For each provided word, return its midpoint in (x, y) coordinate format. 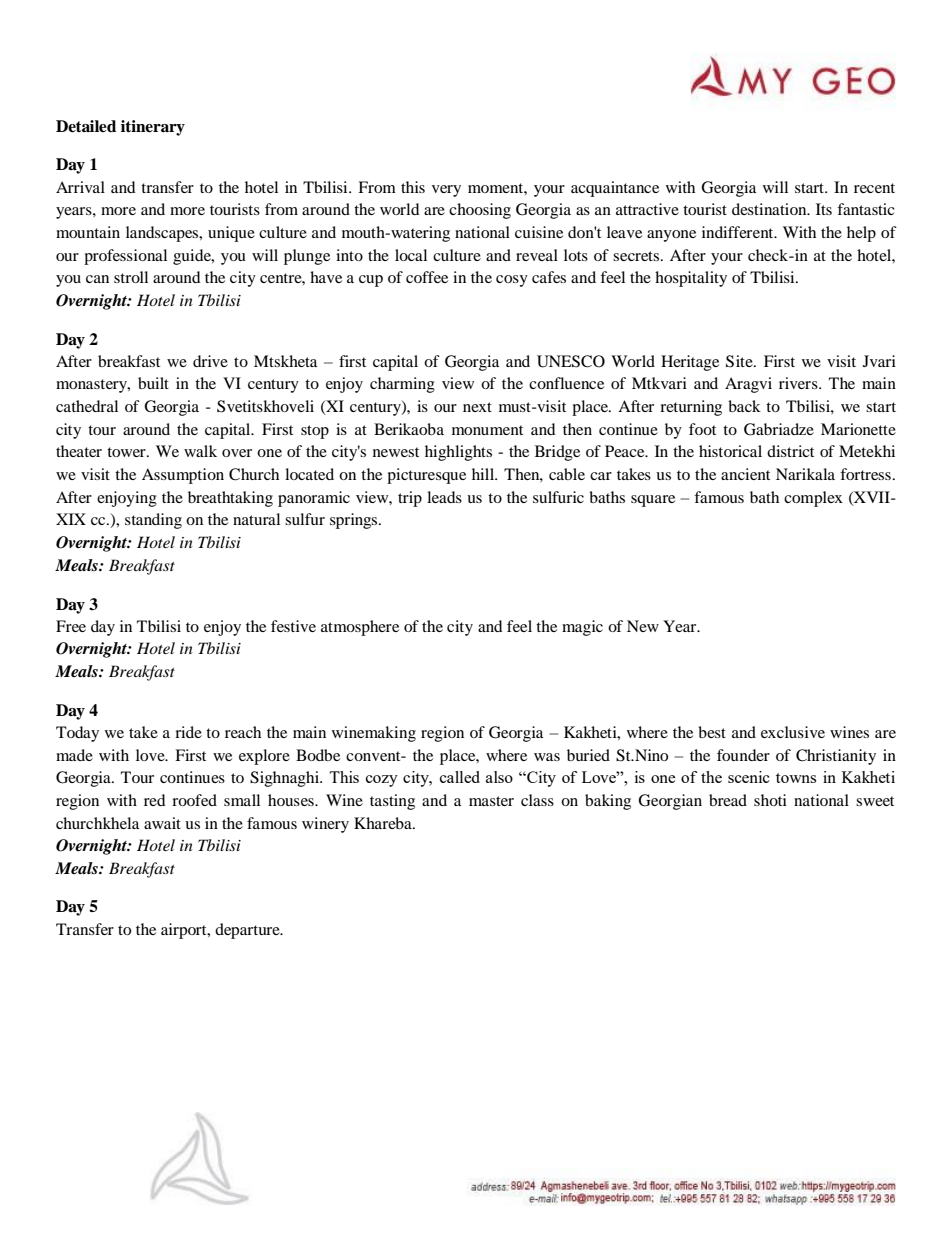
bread (728, 800)
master (491, 801)
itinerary (153, 128)
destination (770, 209)
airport (185, 931)
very (446, 191)
